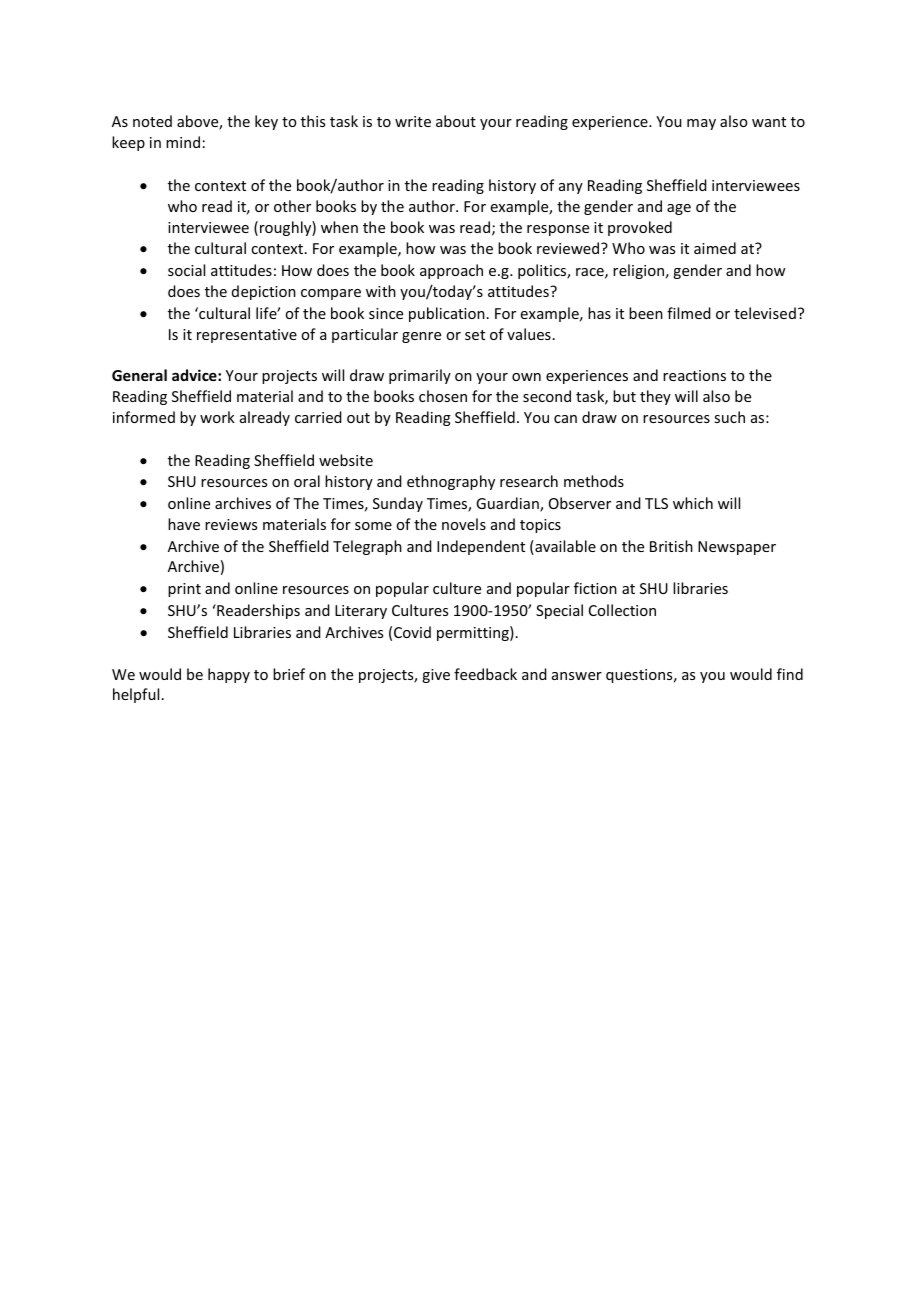  What do you see at coordinates (456, 121) in the image?
I see `about` at bounding box center [456, 121].
